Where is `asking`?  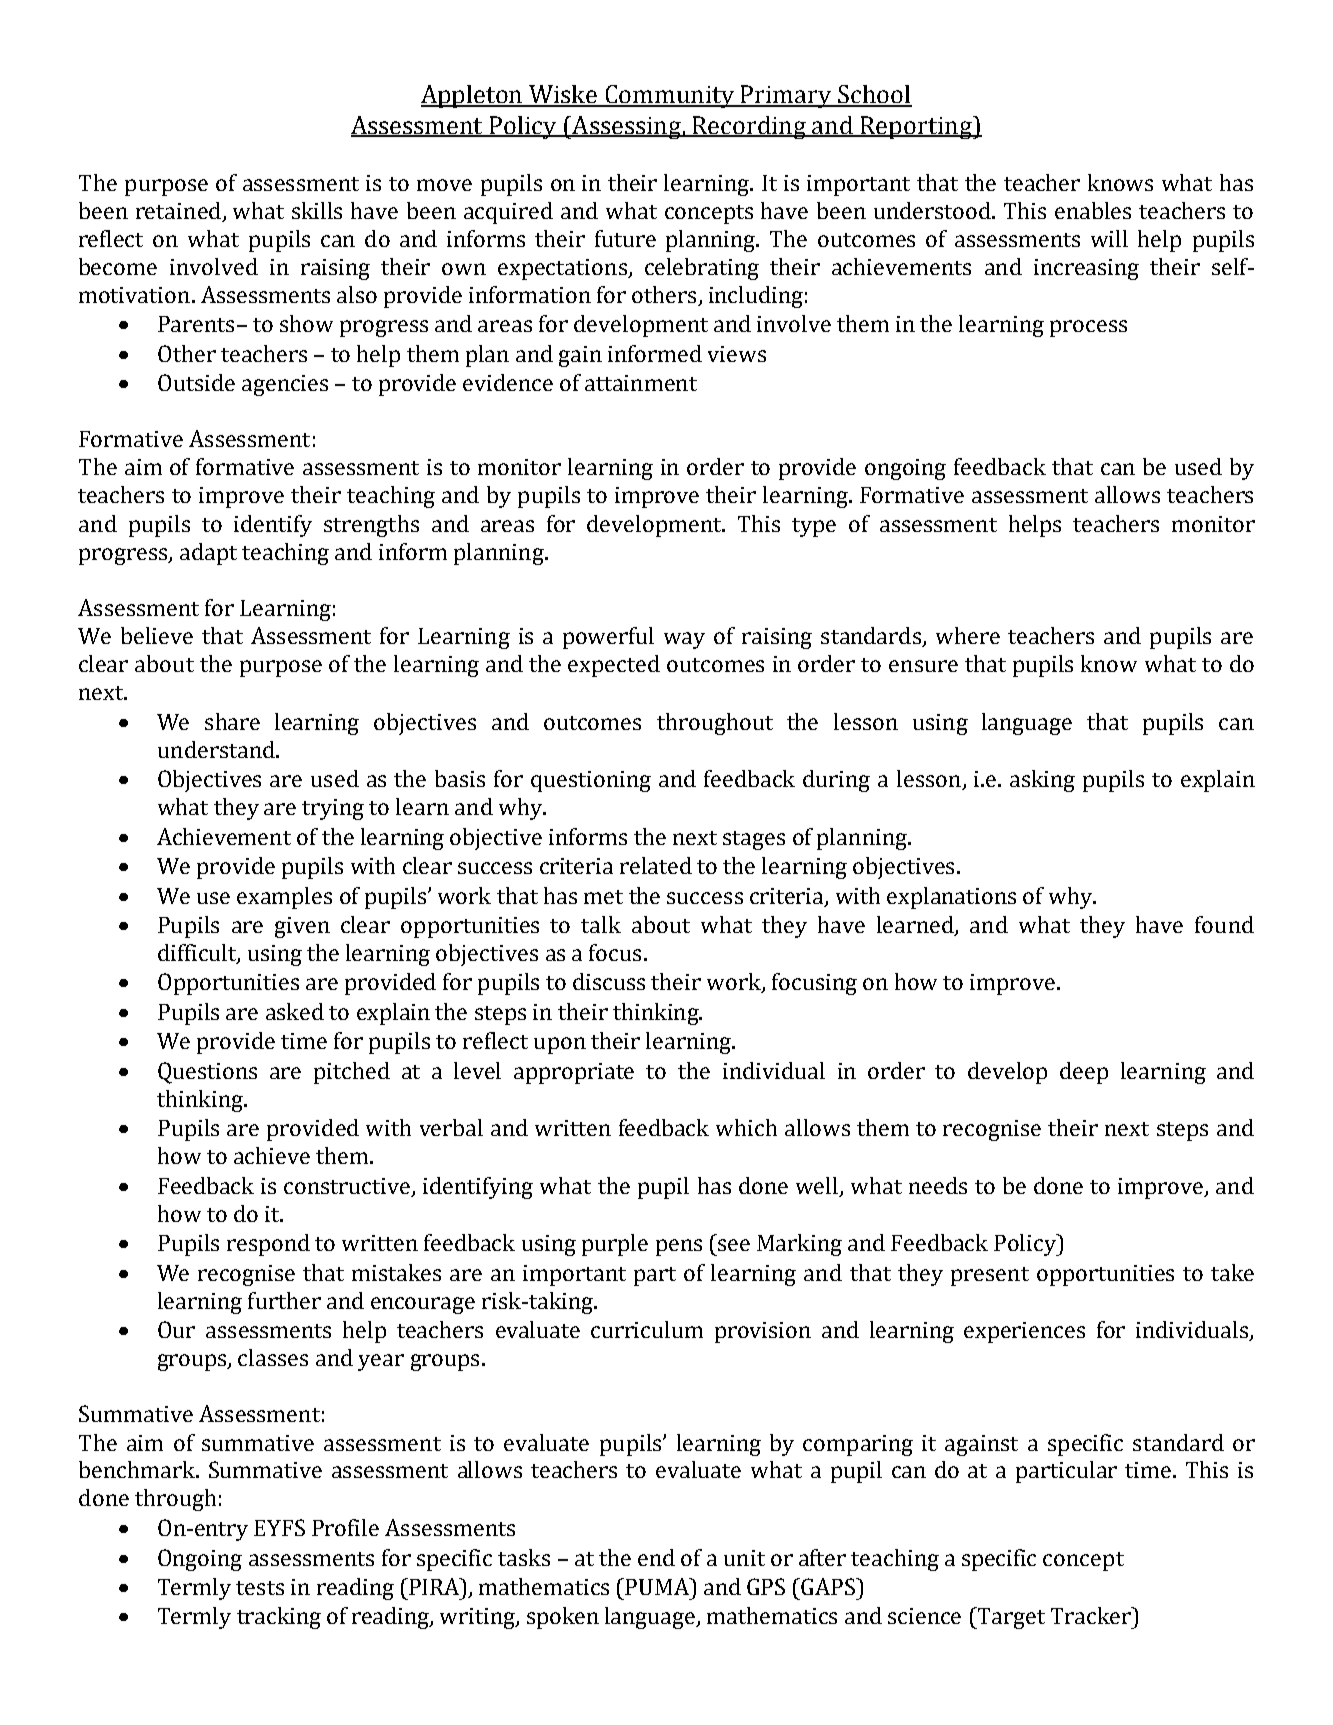 asking is located at coordinates (1042, 781).
